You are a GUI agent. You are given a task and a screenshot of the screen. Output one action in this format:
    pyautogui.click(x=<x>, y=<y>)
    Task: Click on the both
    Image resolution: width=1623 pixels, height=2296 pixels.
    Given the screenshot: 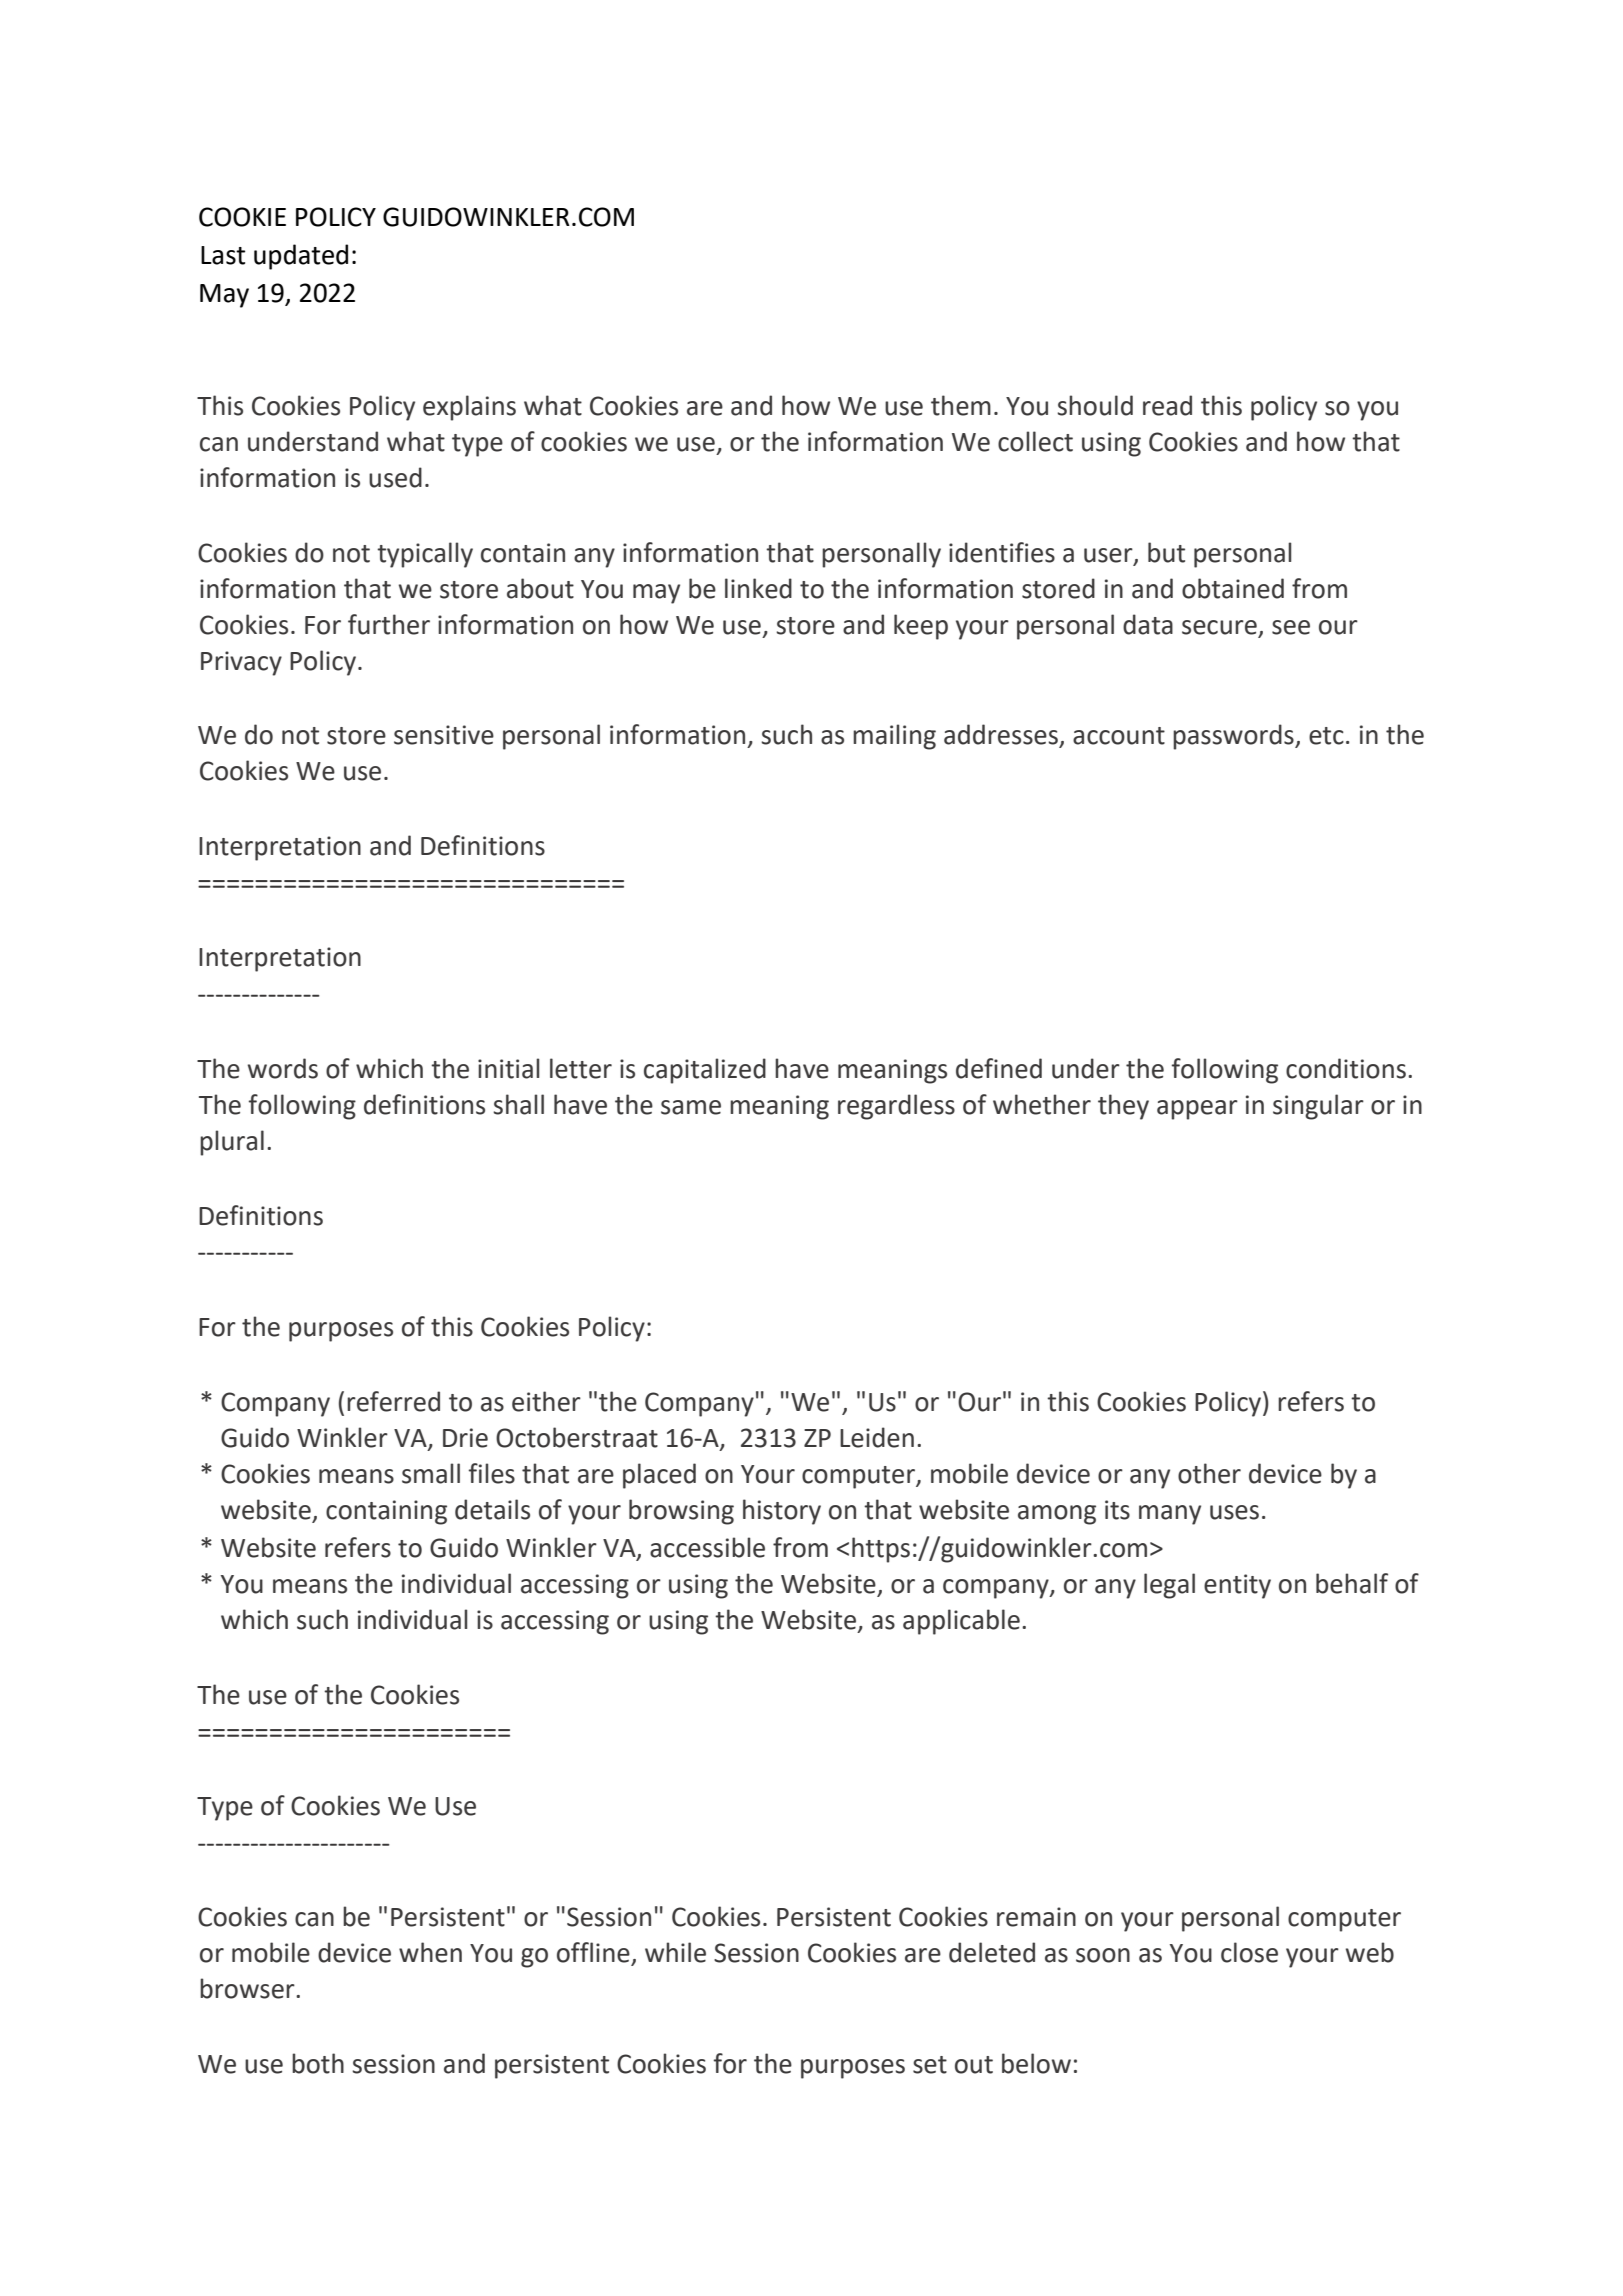 What is the action you would take?
    pyautogui.click(x=318, y=2063)
